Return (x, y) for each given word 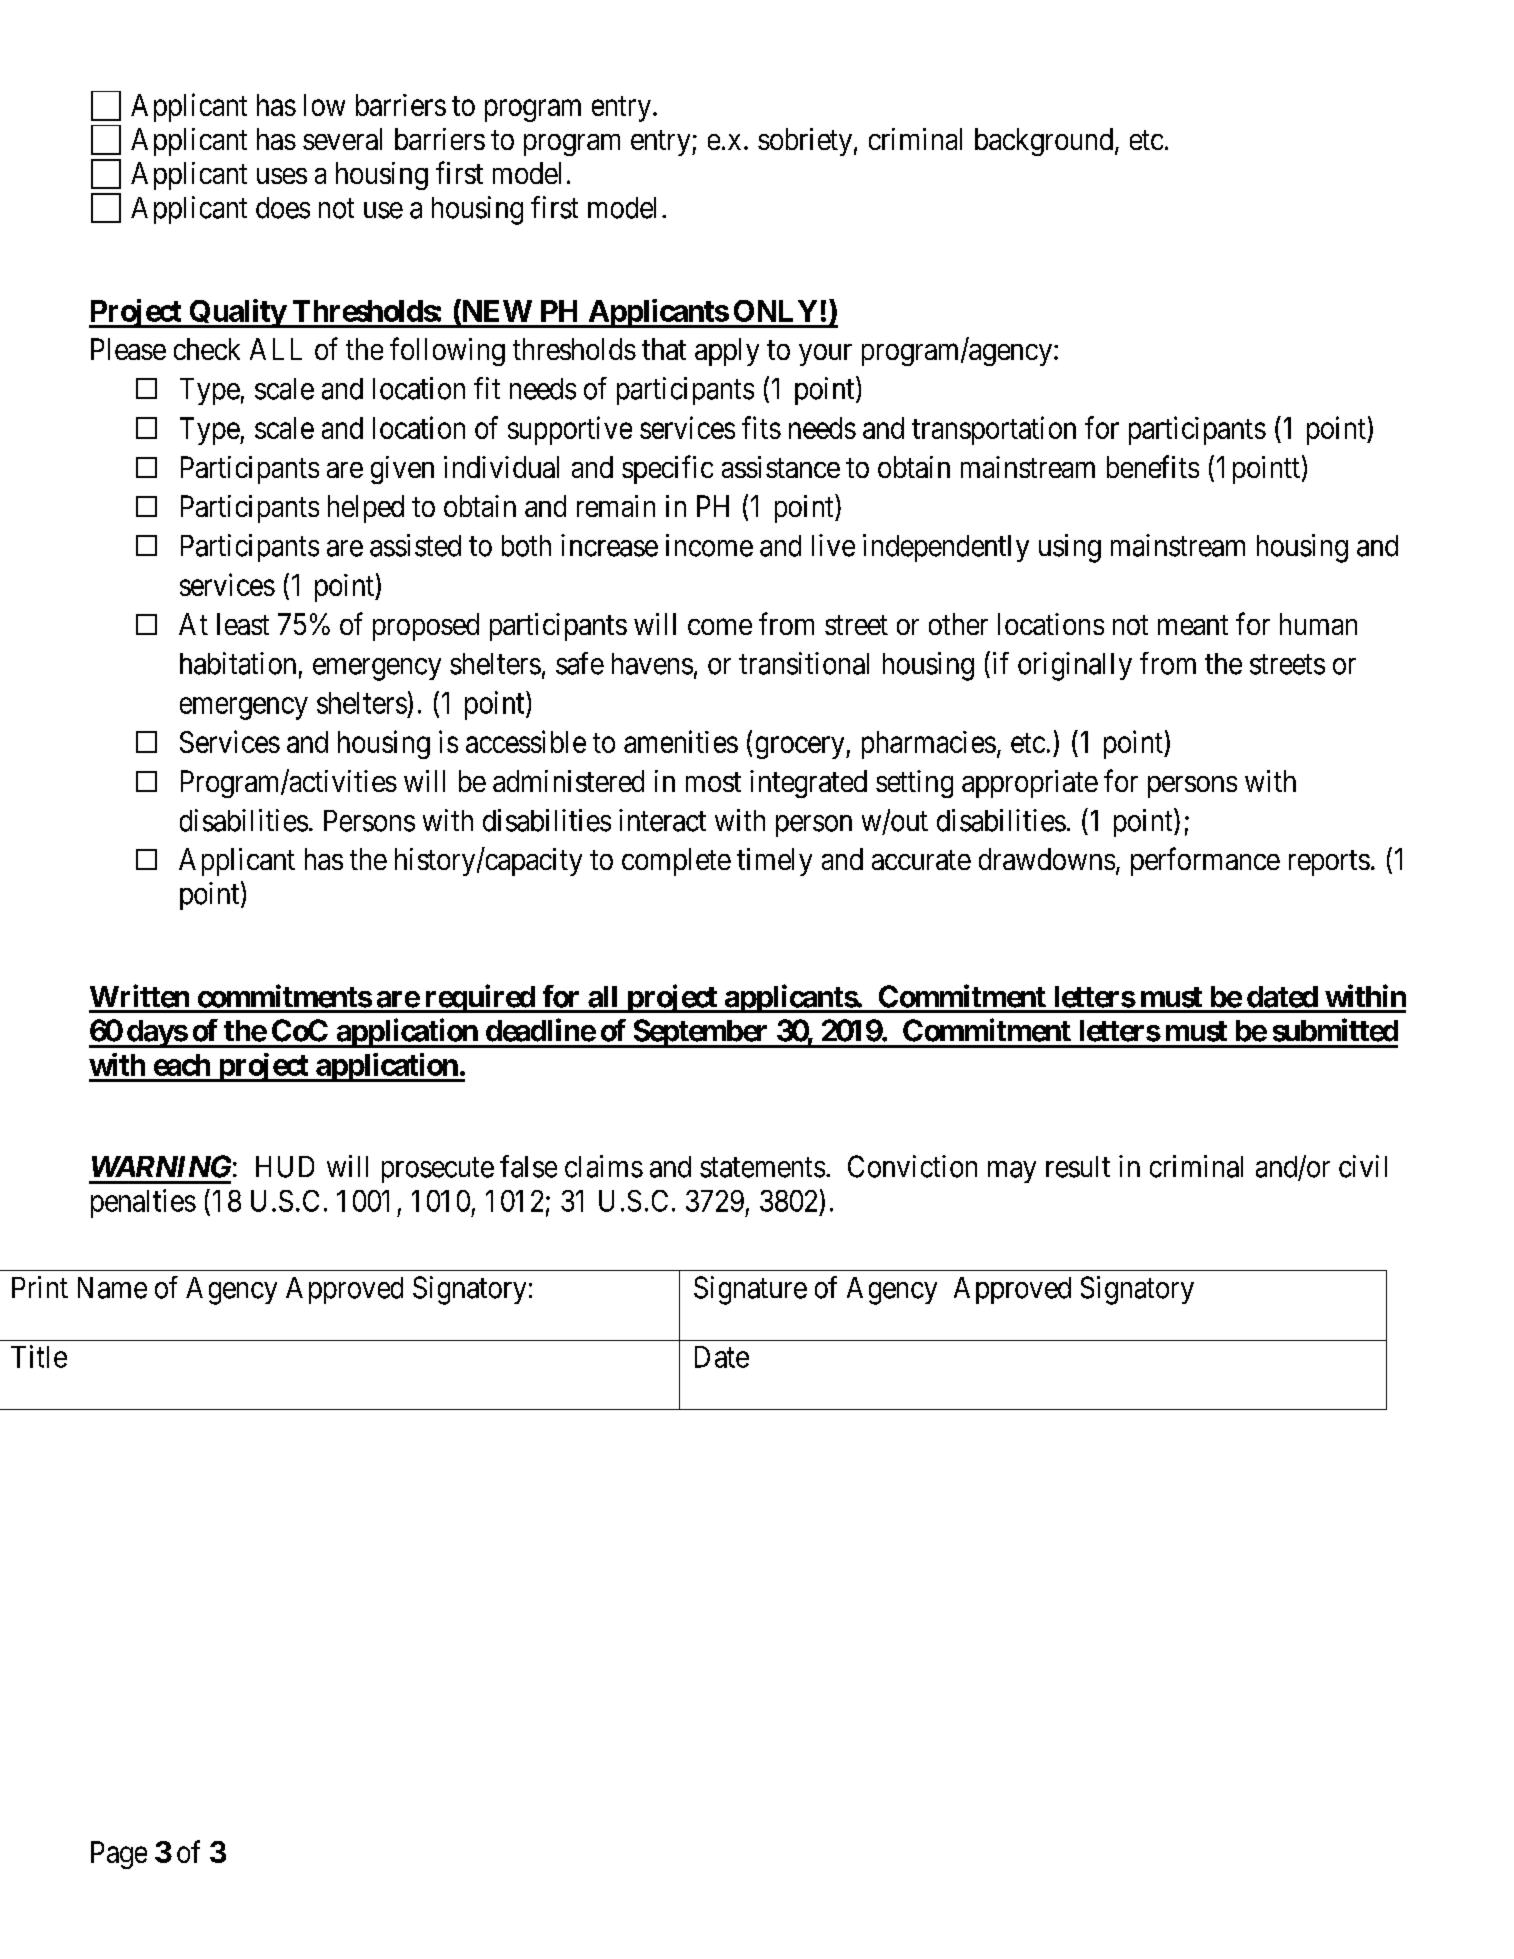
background (1044, 142)
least (243, 624)
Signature (750, 1290)
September (701, 1033)
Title (39, 1356)
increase (609, 545)
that (664, 349)
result (1078, 1167)
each (182, 1065)
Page (119, 1855)
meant (1193, 625)
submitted (1335, 1030)
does (283, 208)
